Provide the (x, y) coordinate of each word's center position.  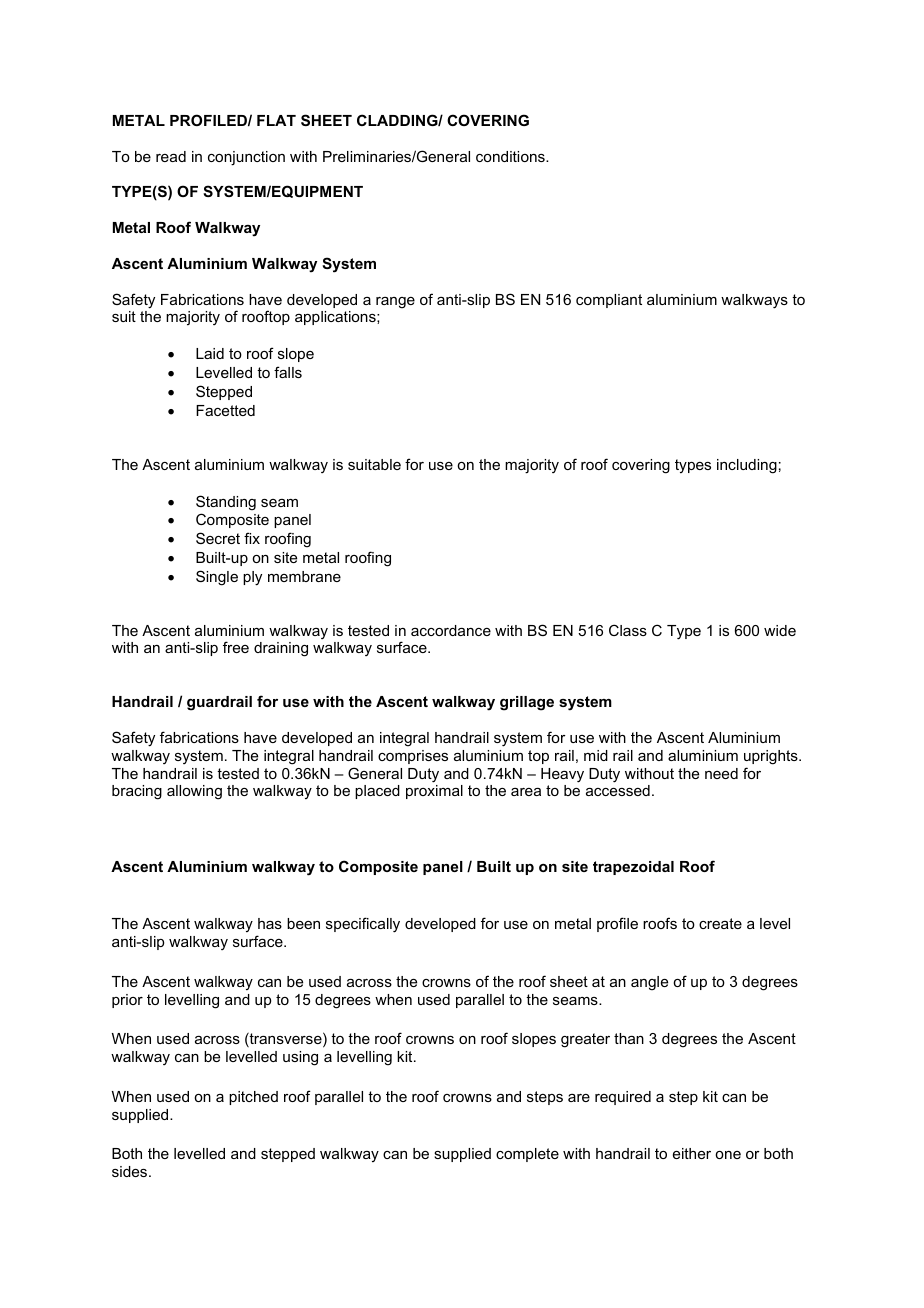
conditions (511, 156)
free (236, 647)
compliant (609, 301)
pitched (253, 1098)
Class (628, 630)
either (692, 1153)
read (171, 156)
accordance (451, 630)
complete (527, 1155)
